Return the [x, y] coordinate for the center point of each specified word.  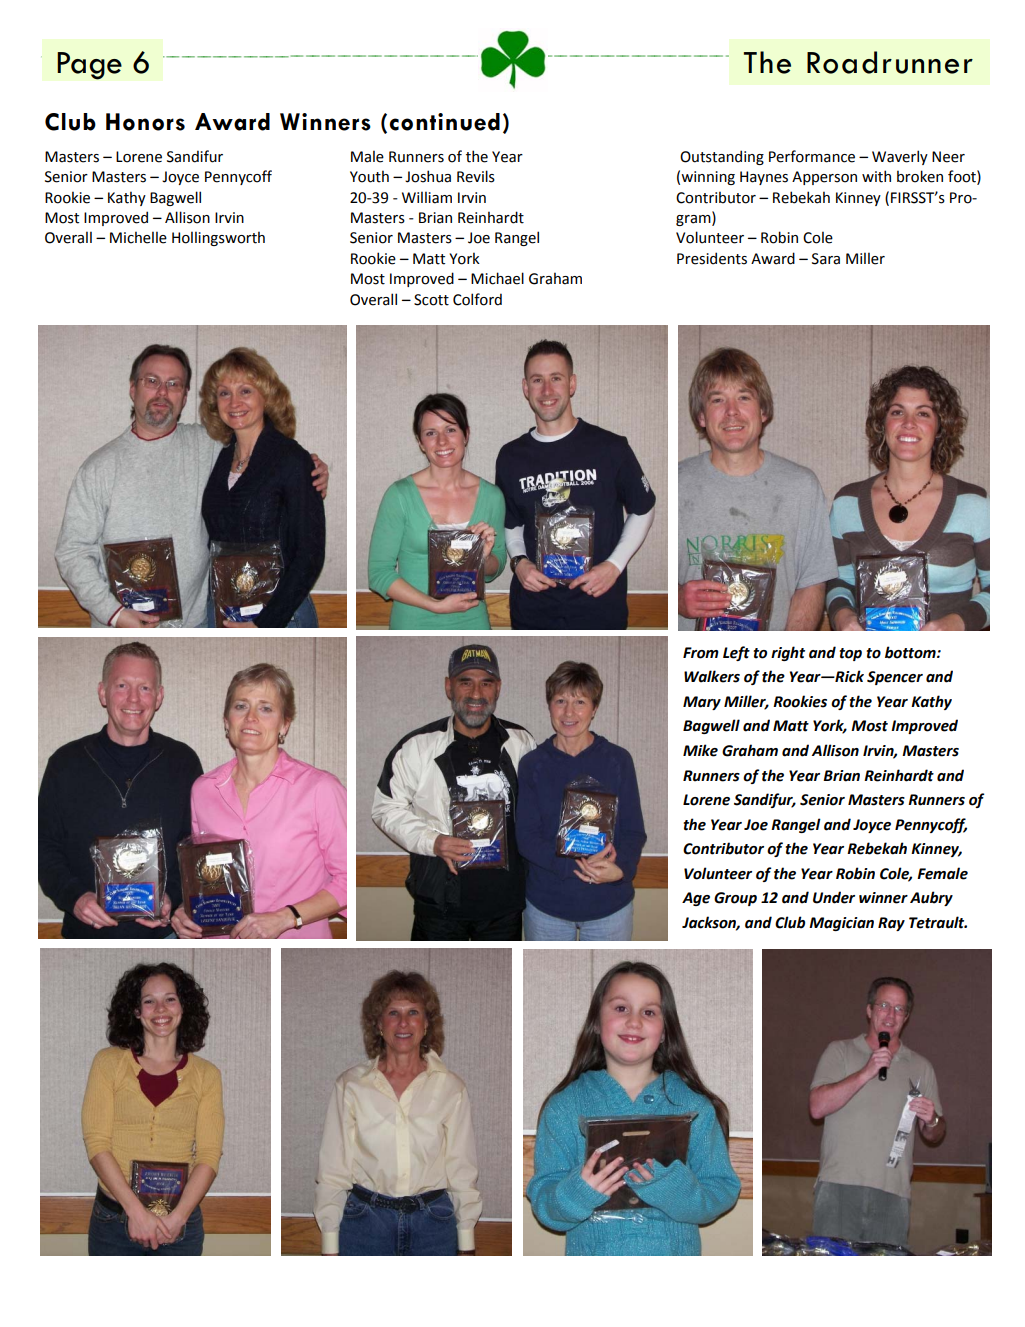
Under [834, 897]
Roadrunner [890, 62]
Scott [431, 300]
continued [444, 122]
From [701, 653]
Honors [145, 122]
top [850, 654]
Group [735, 899]
